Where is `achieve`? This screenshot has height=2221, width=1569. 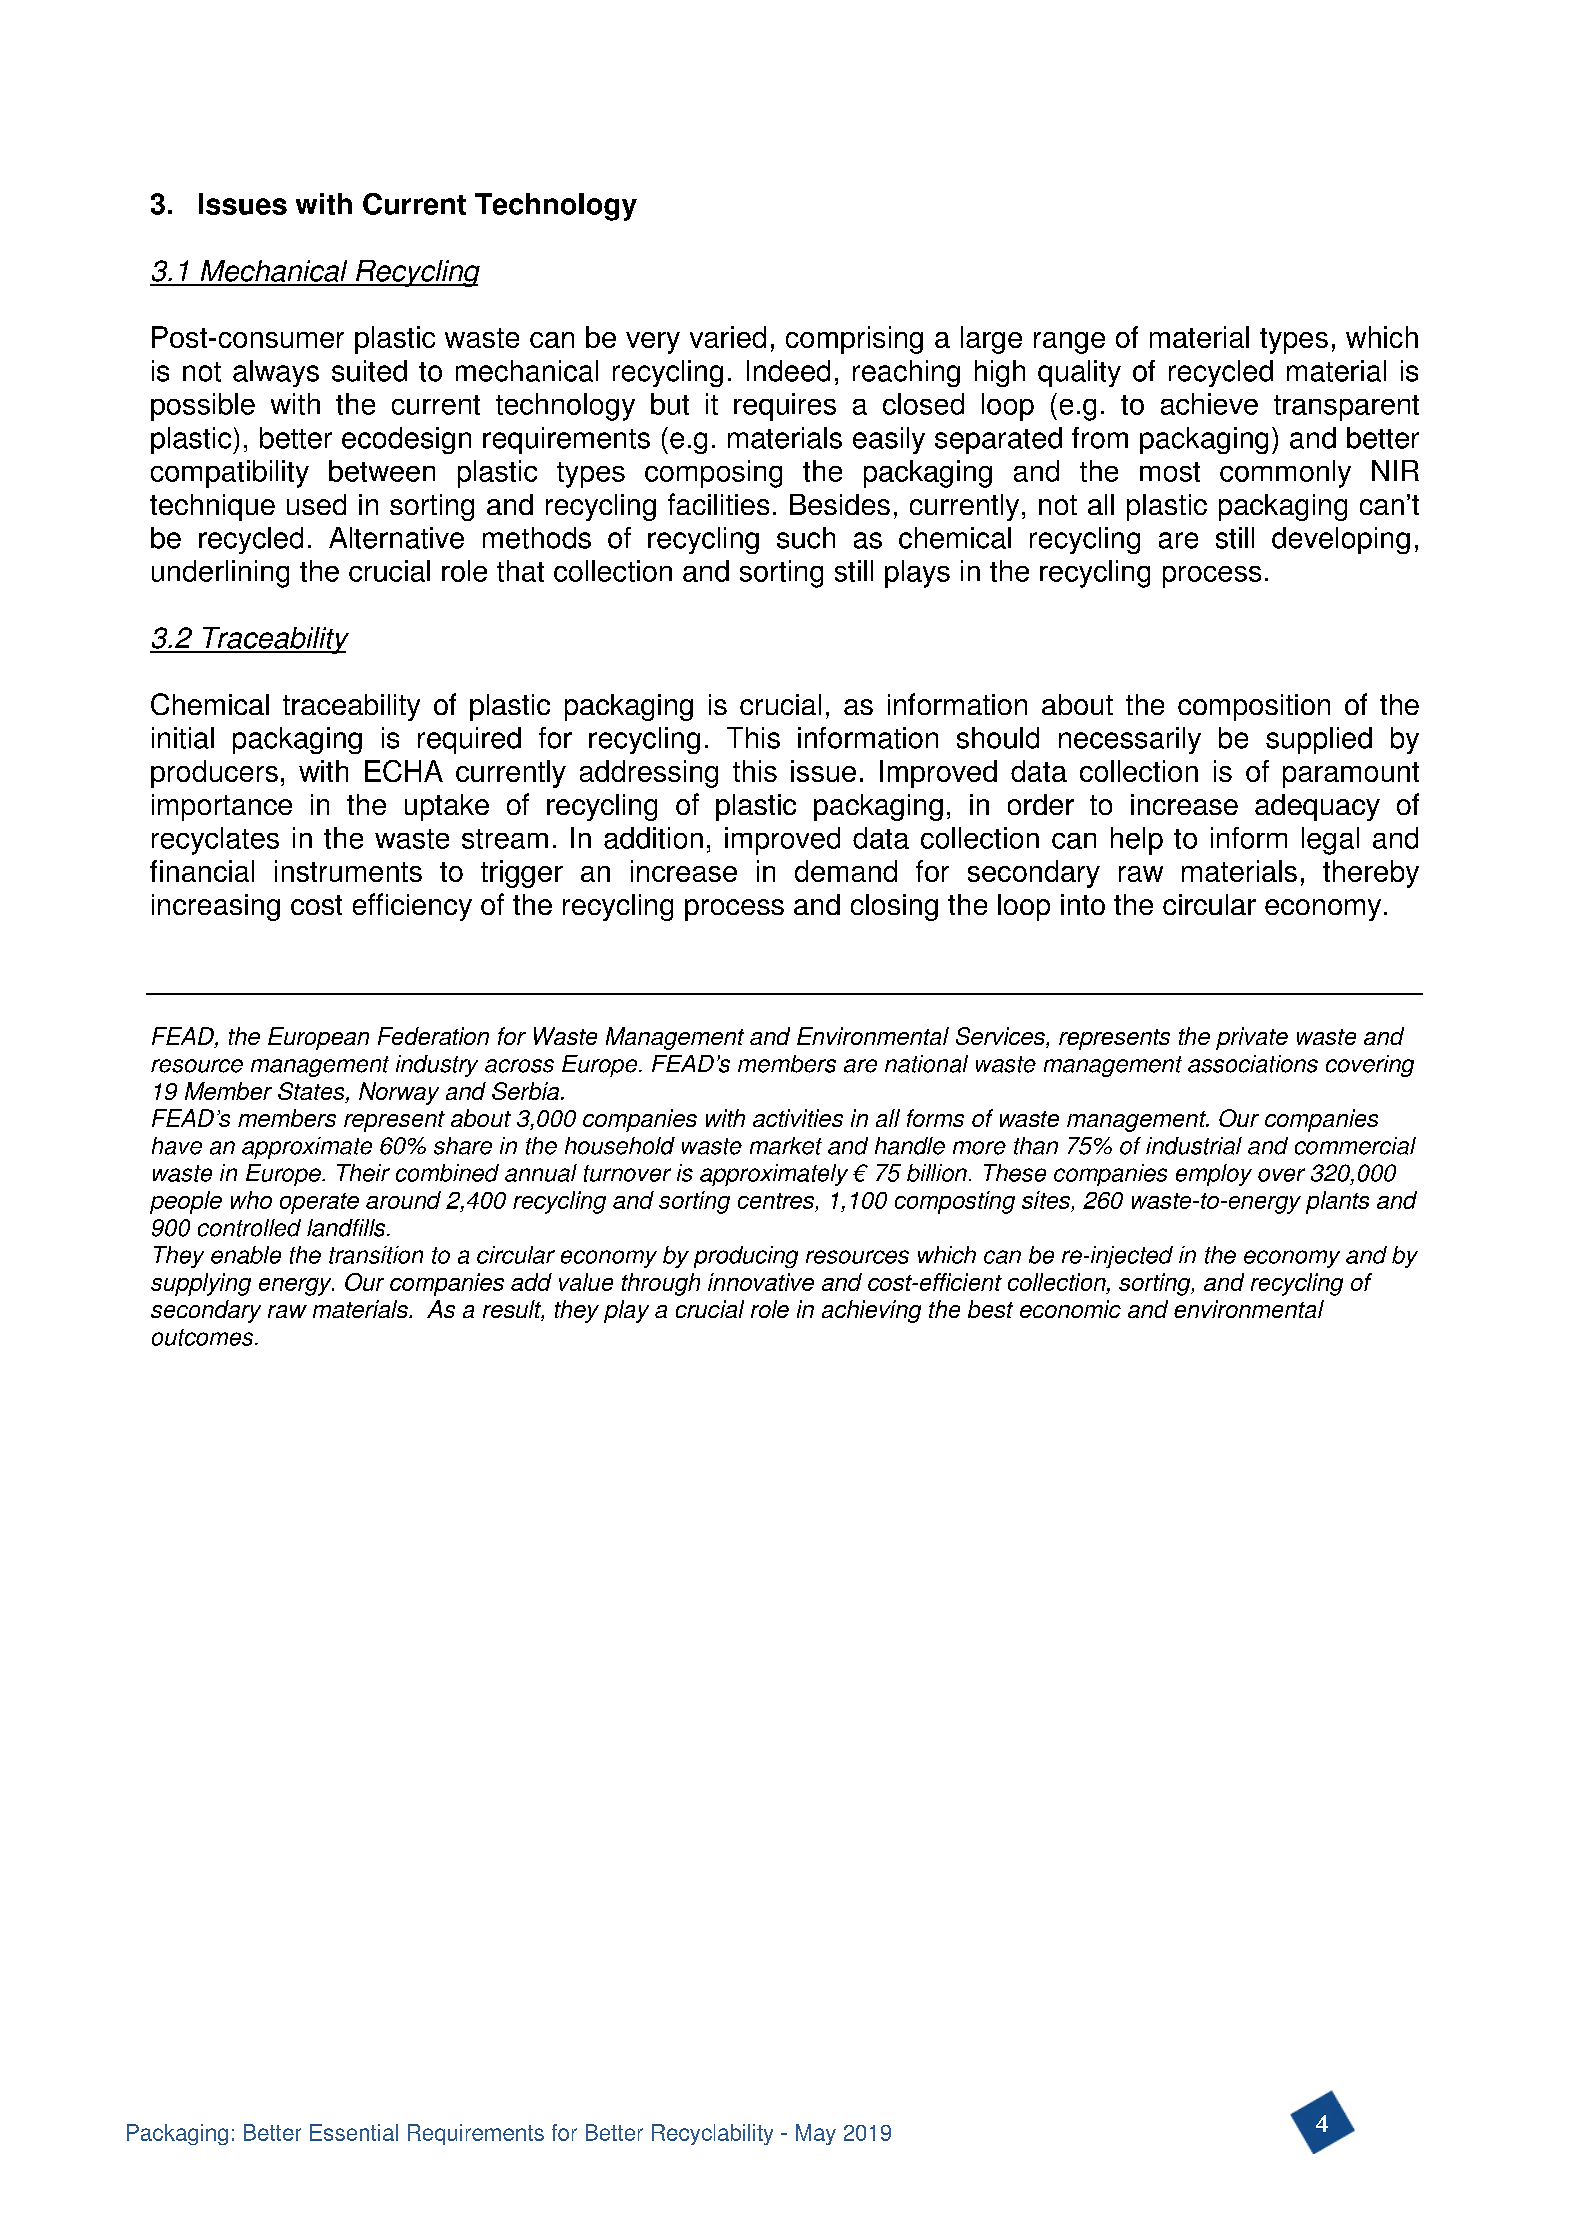 achieve is located at coordinates (1209, 404).
